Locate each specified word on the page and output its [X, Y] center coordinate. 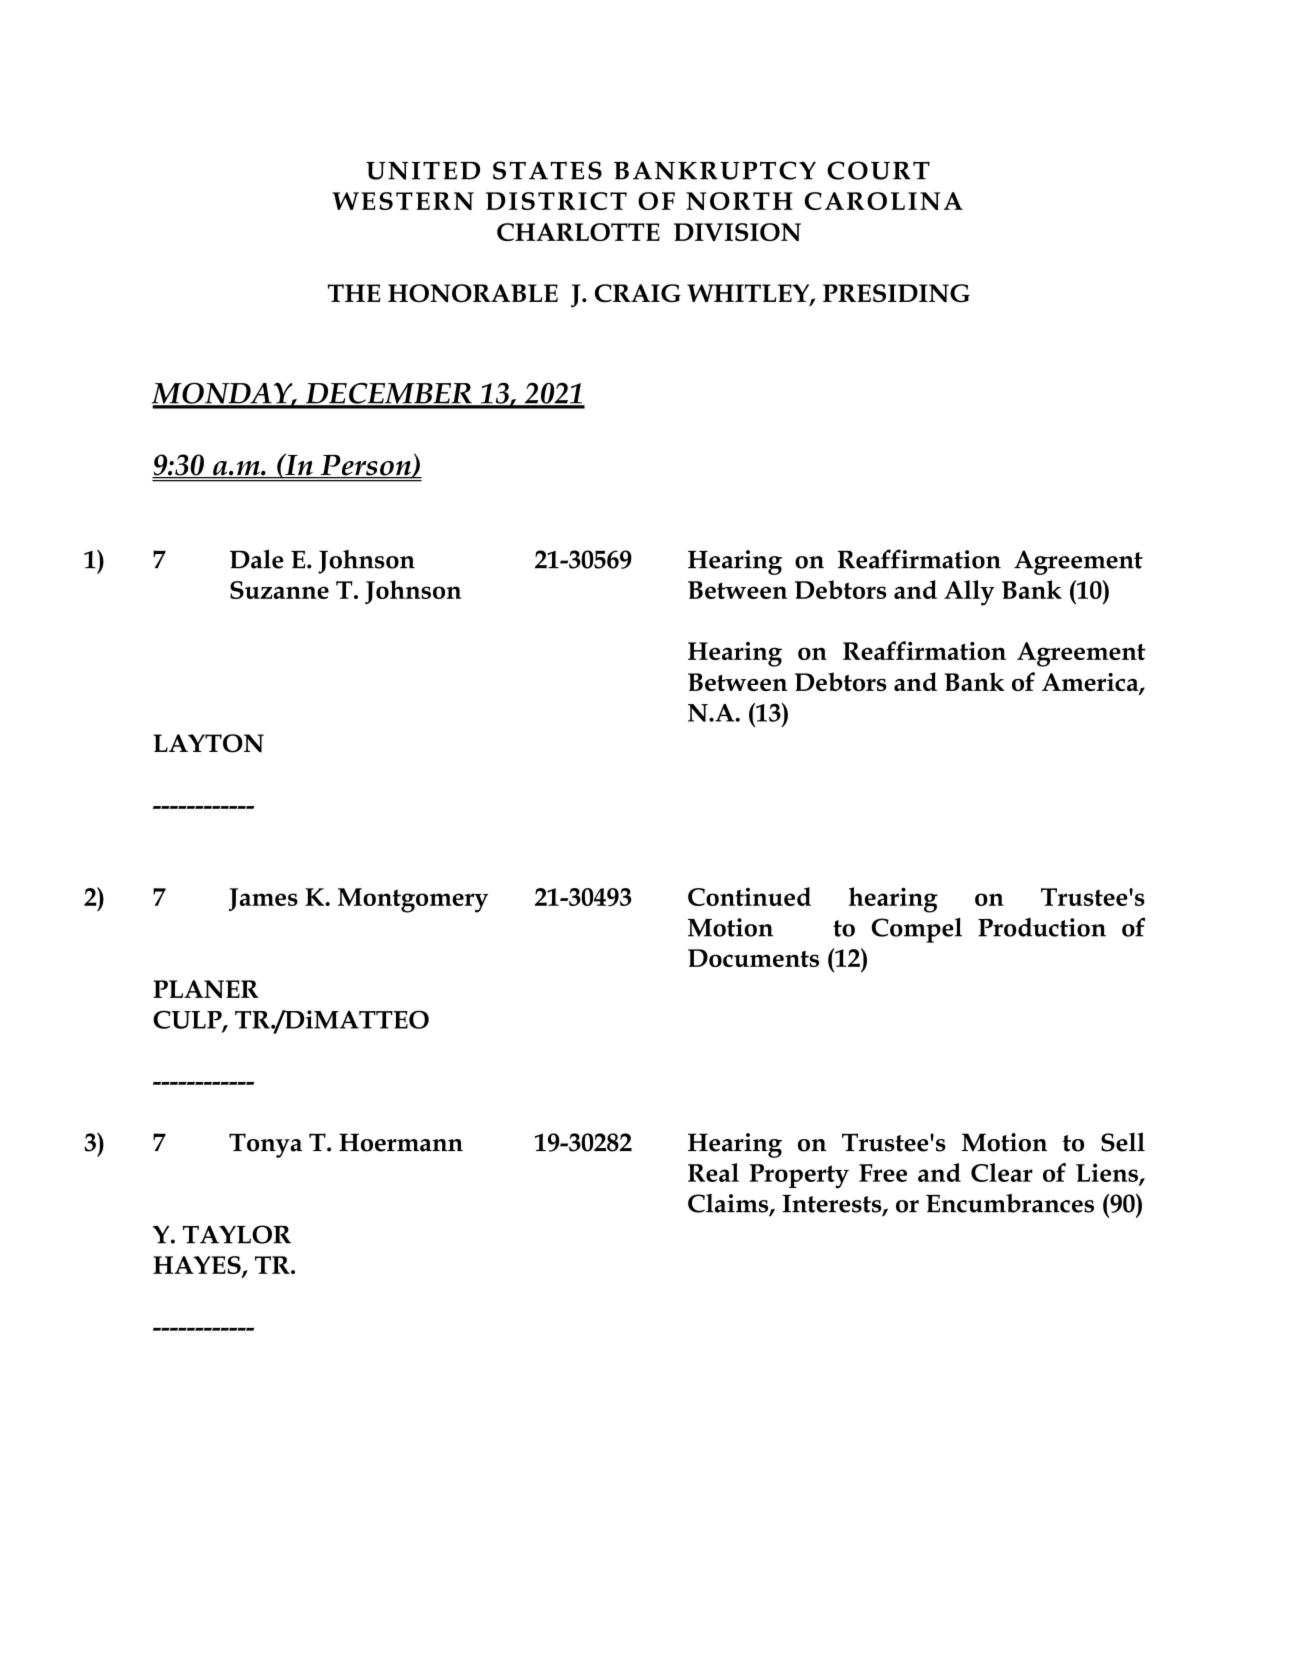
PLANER [206, 989]
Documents [753, 958]
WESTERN [403, 201]
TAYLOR [237, 1234]
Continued [749, 896]
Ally [969, 593]
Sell [1123, 1142]
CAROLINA [883, 201]
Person [365, 466]
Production [1042, 927]
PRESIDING [896, 293]
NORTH [739, 201]
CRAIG [638, 293]
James [263, 899]
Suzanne [279, 590]
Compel [916, 930]
